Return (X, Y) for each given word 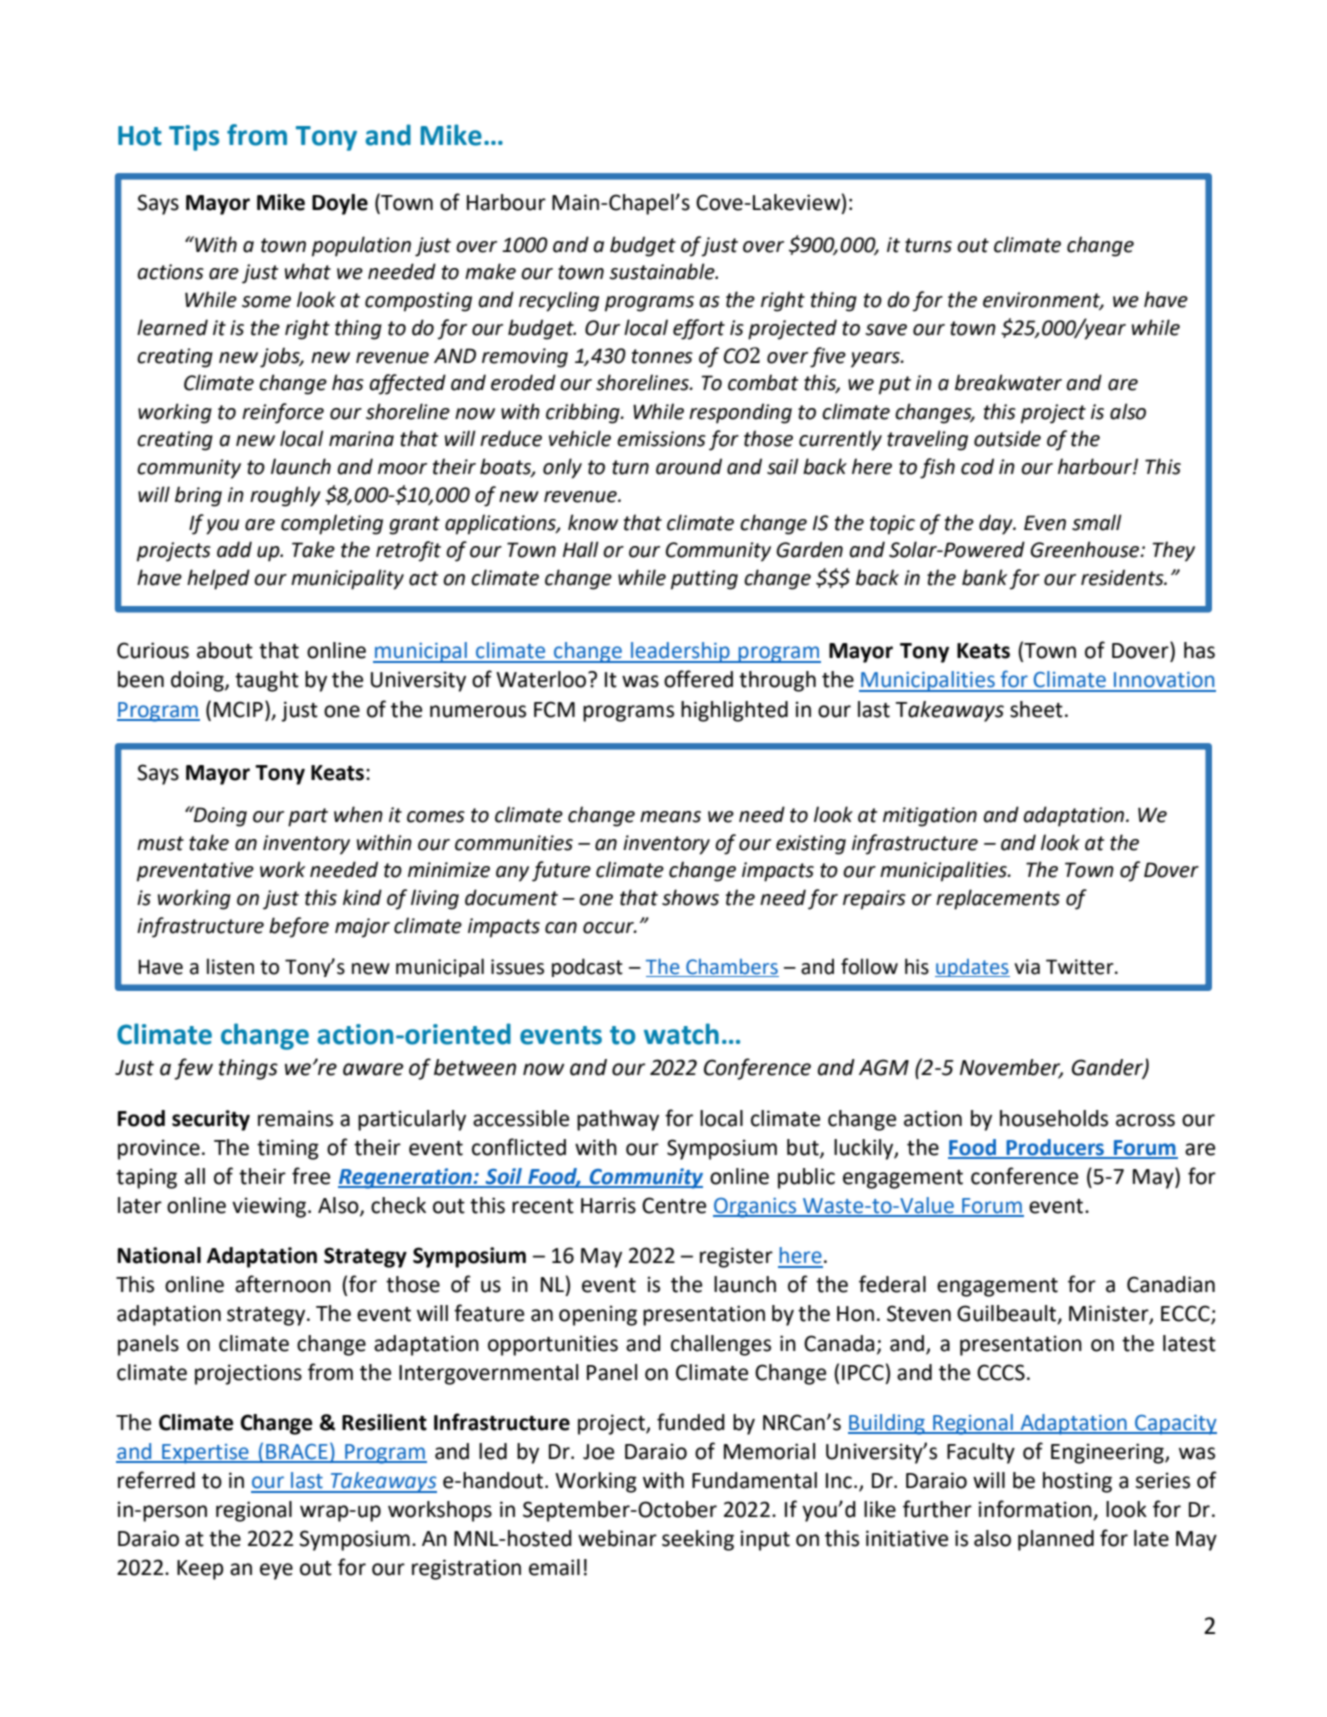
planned (1056, 1540)
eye (276, 1571)
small (1097, 522)
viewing (269, 1207)
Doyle (340, 204)
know (593, 522)
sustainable (663, 271)
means (670, 817)
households (1054, 1118)
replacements (998, 899)
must (160, 843)
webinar (617, 1538)
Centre (674, 1205)
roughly (285, 496)
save (886, 330)
